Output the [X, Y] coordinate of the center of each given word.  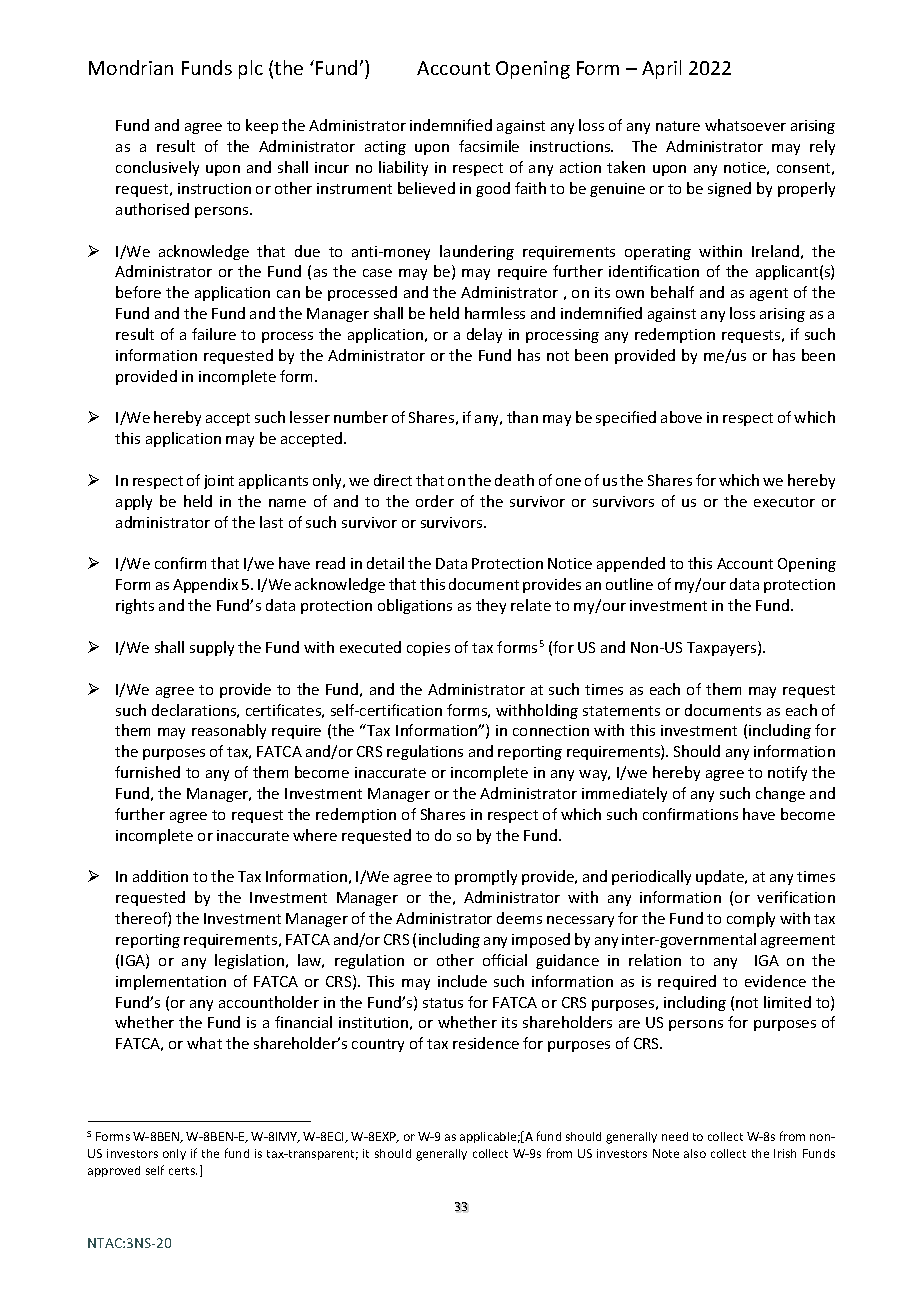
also [695, 1153]
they [491, 606]
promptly [486, 877]
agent [769, 294]
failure [214, 334]
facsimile [489, 146]
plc [251, 69]
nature [678, 126]
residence [486, 1043]
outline [629, 584]
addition [160, 876]
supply [212, 648]
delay [484, 335]
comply [751, 919]
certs [183, 1171]
